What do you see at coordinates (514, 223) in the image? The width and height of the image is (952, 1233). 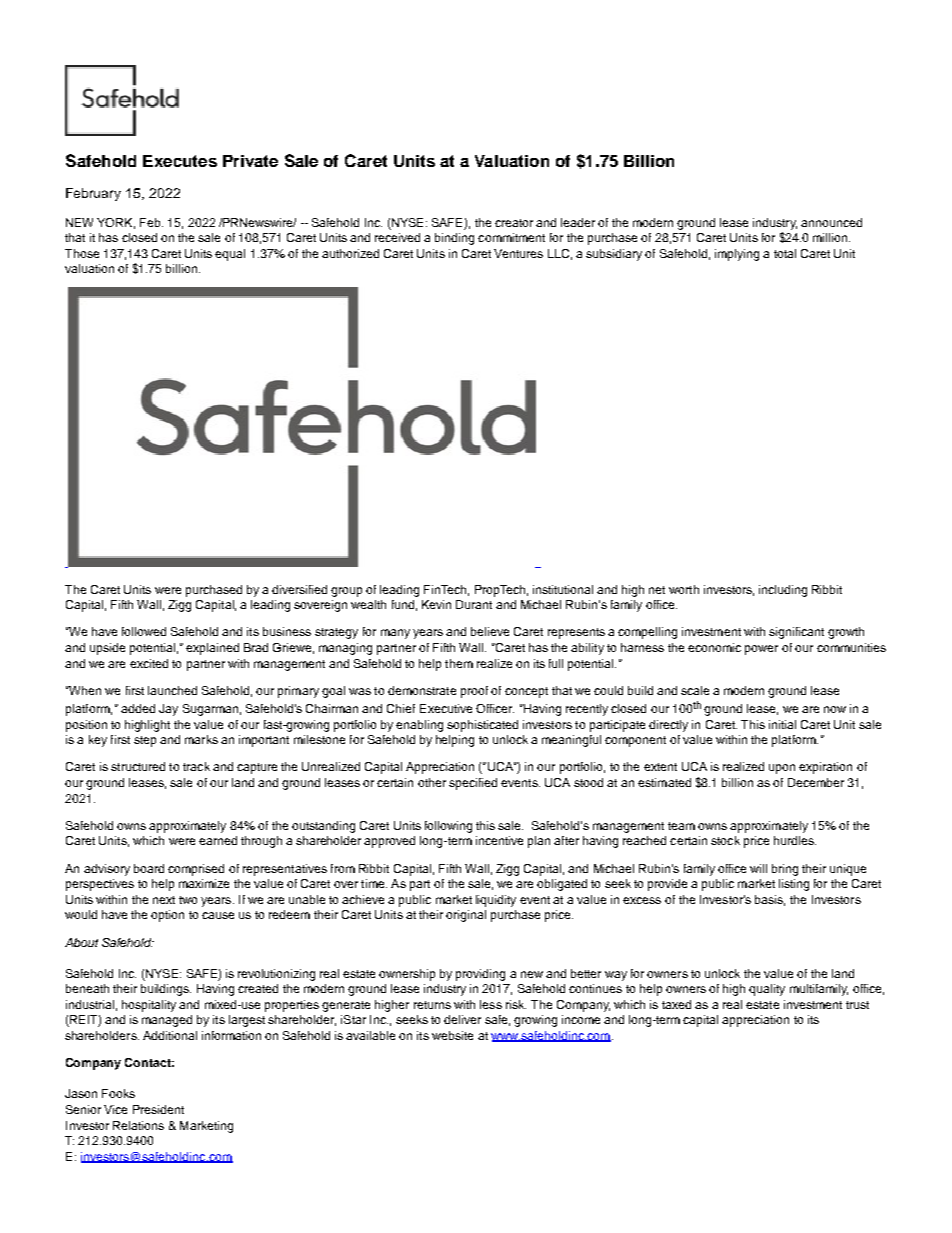 I see `creator` at bounding box center [514, 223].
